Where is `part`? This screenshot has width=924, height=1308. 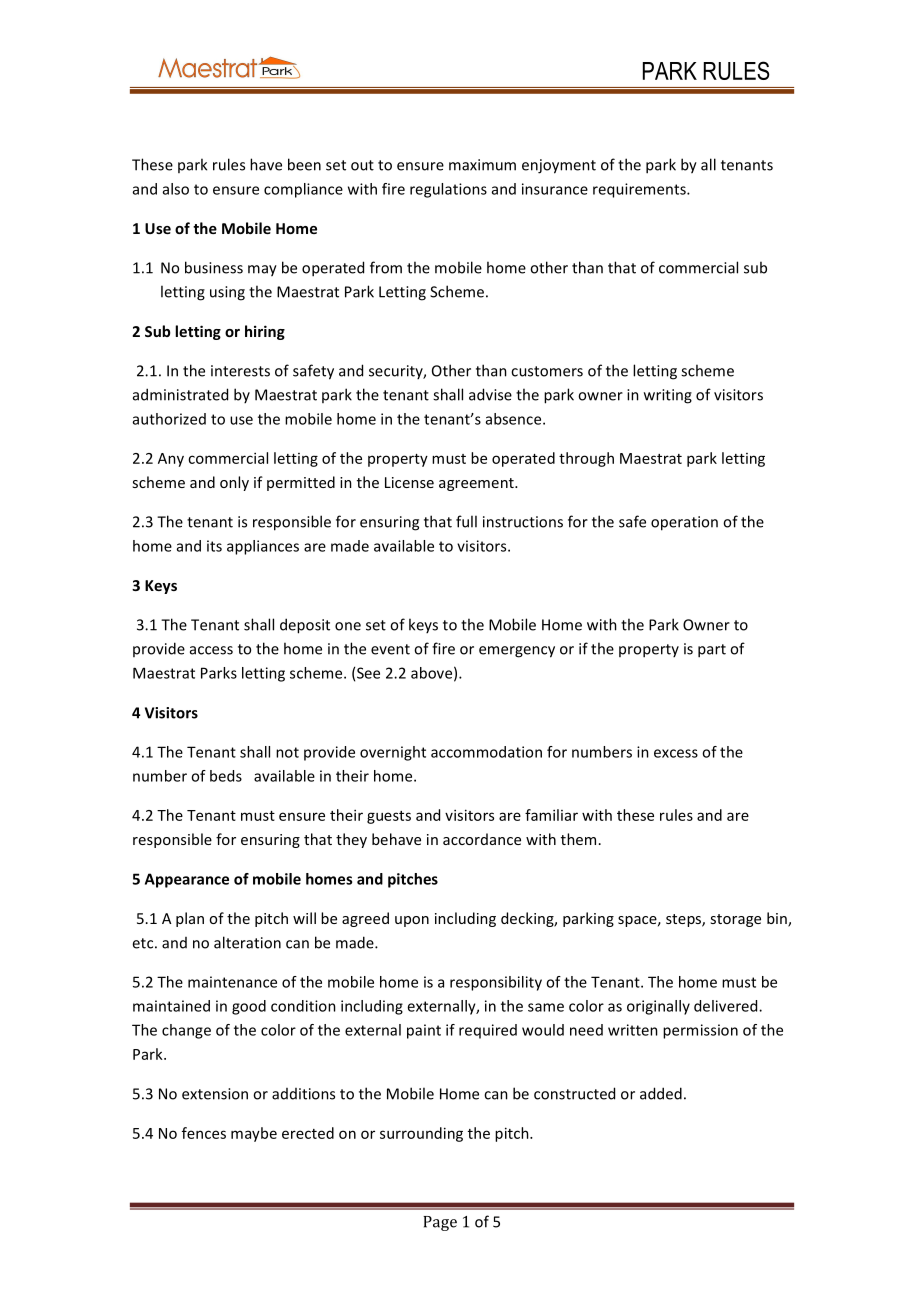
part is located at coordinates (712, 651).
